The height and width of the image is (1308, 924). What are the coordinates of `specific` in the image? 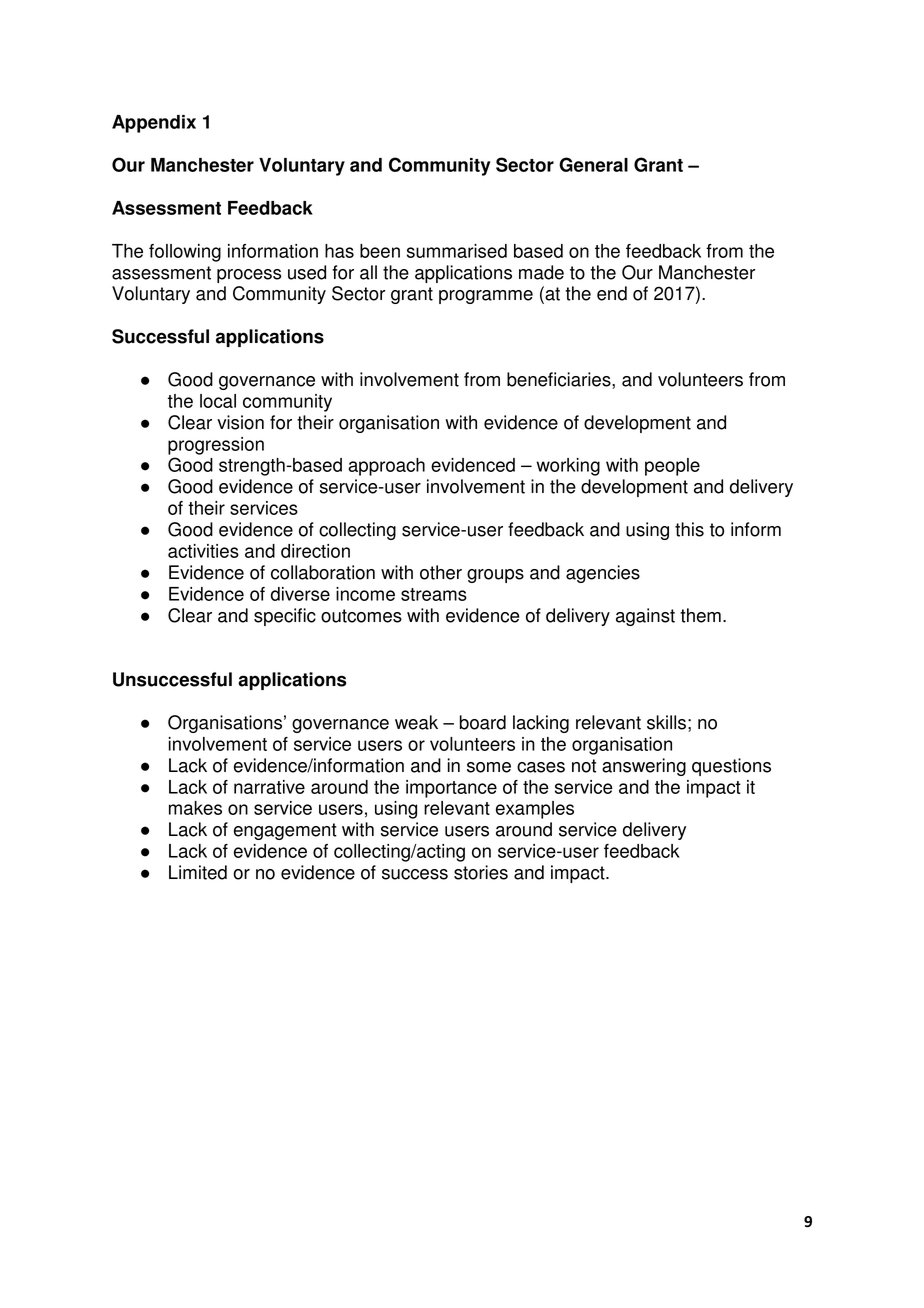 It's located at (285, 617).
